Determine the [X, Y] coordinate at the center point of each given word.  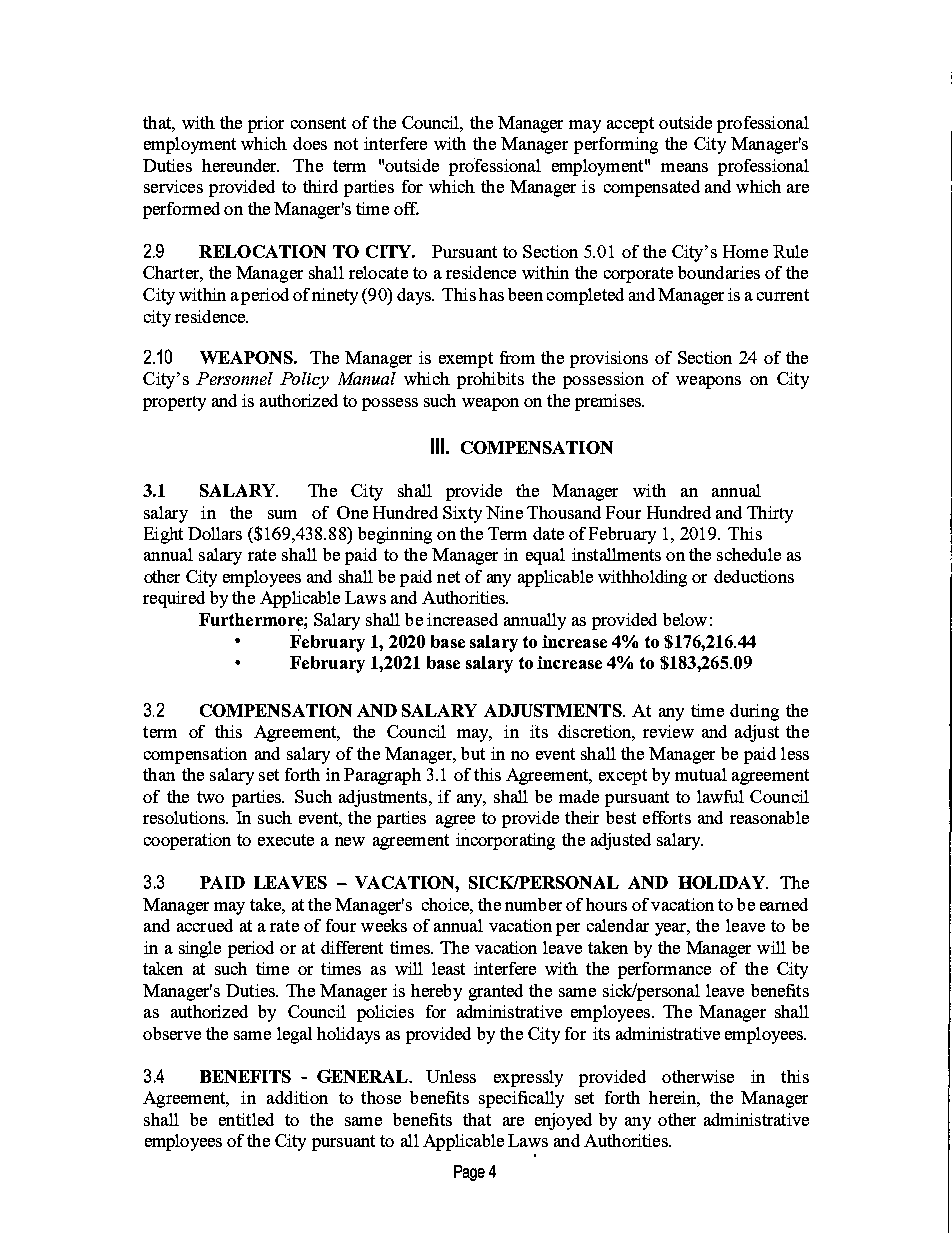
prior [266, 124]
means [684, 167]
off [406, 208]
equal [545, 556]
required [174, 599]
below [685, 619]
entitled [246, 1119]
